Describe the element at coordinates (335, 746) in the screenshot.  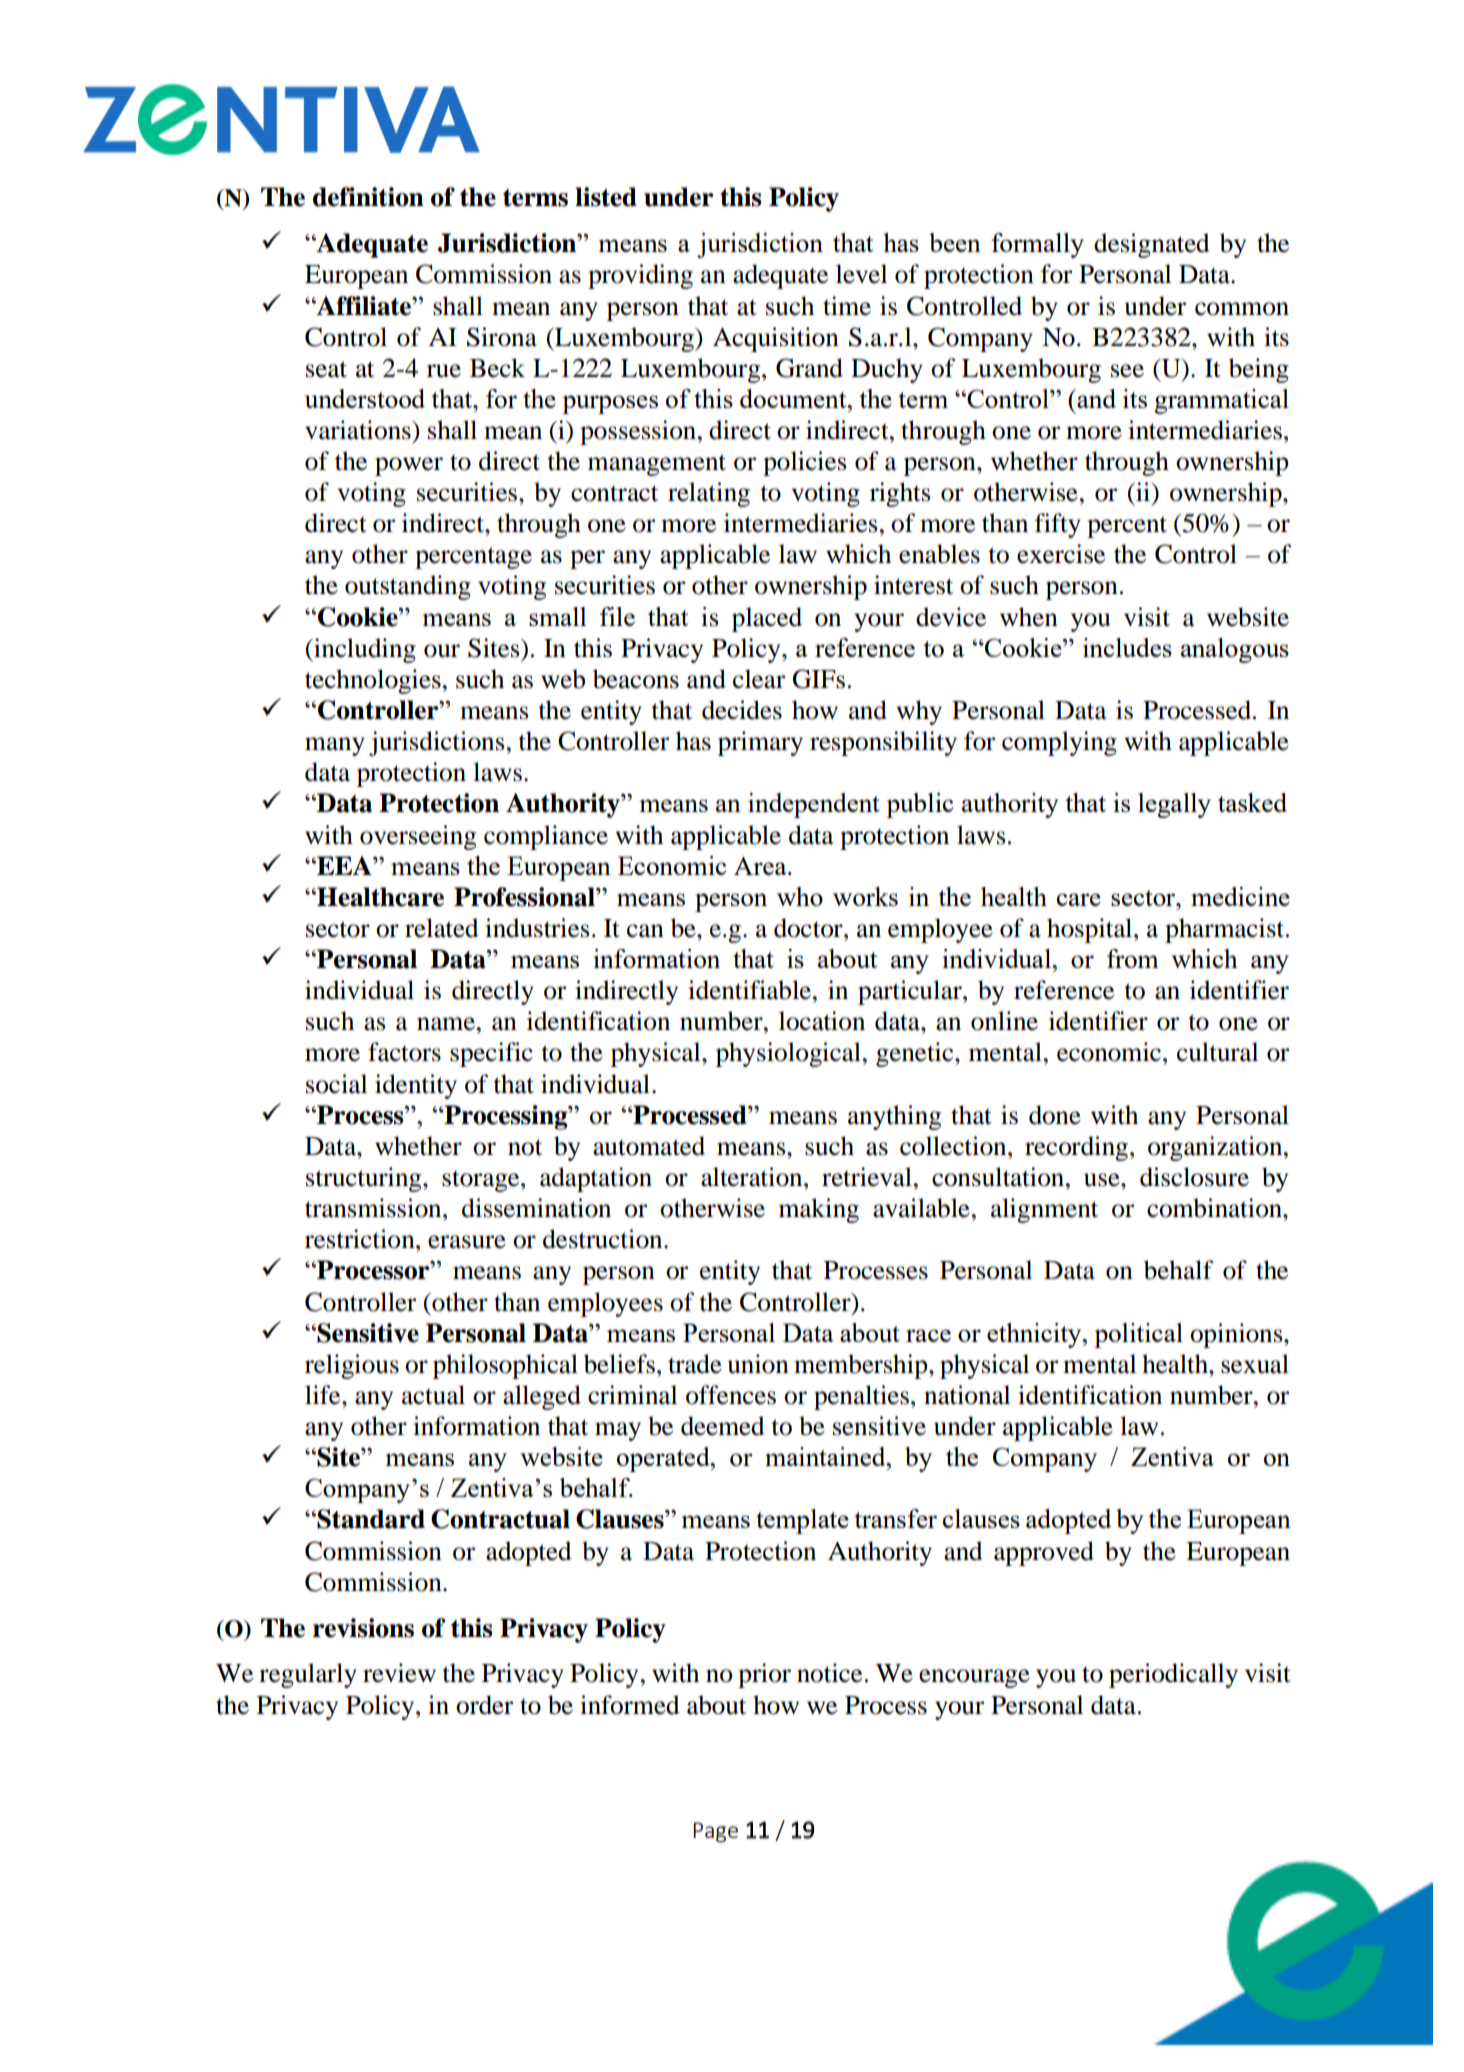
I see `many` at that location.
